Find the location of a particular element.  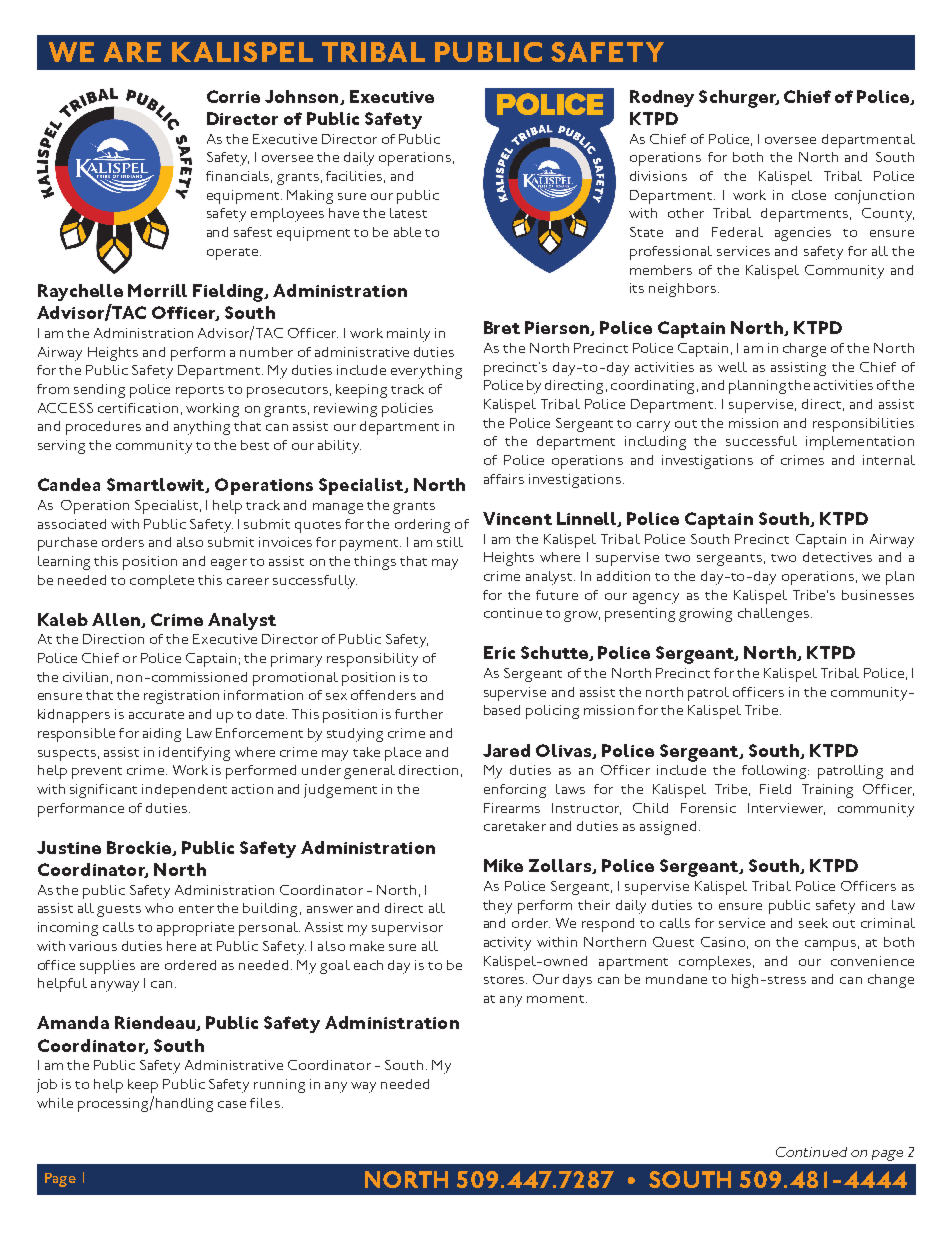

moment is located at coordinates (557, 999).
